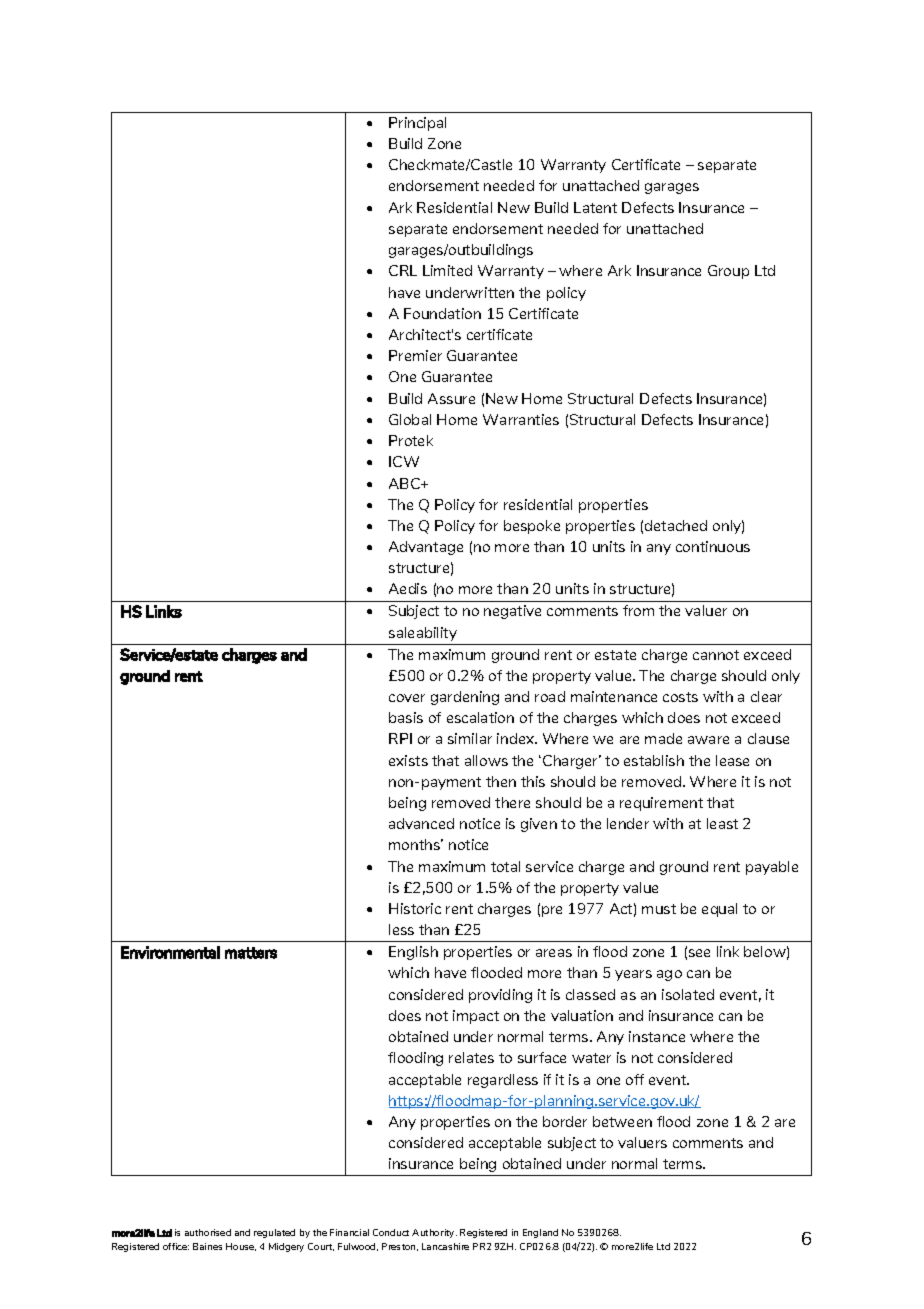 The image size is (924, 1309). Describe the element at coordinates (447, 270) in the page. I see `Limited` at that location.
